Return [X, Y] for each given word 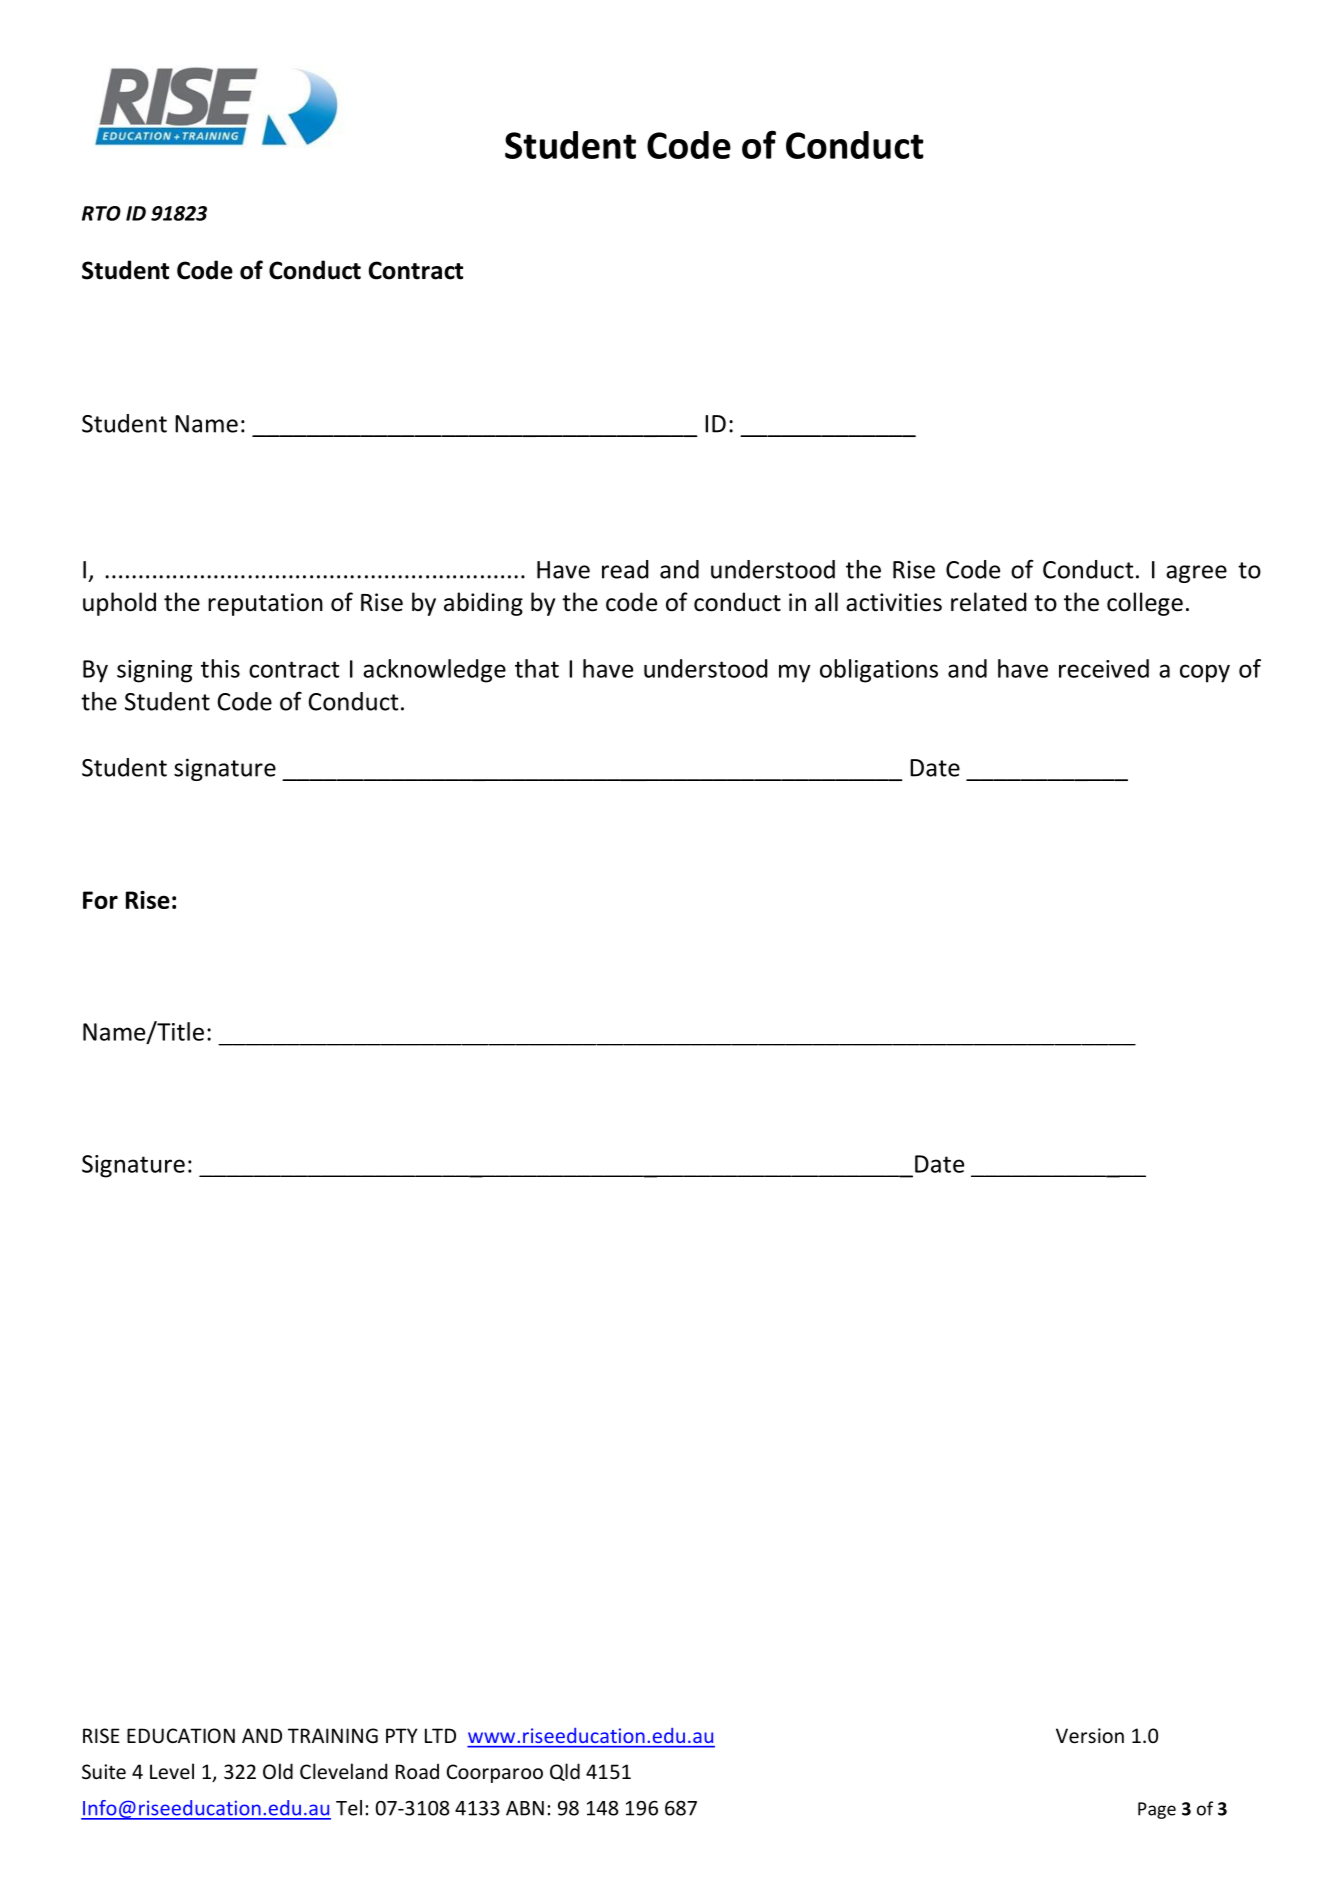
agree [1196, 574]
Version [1090, 1735]
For [100, 900]
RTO [101, 213]
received [1104, 668]
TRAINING [333, 1735]
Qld [565, 1772]
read [625, 569]
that [537, 668]
